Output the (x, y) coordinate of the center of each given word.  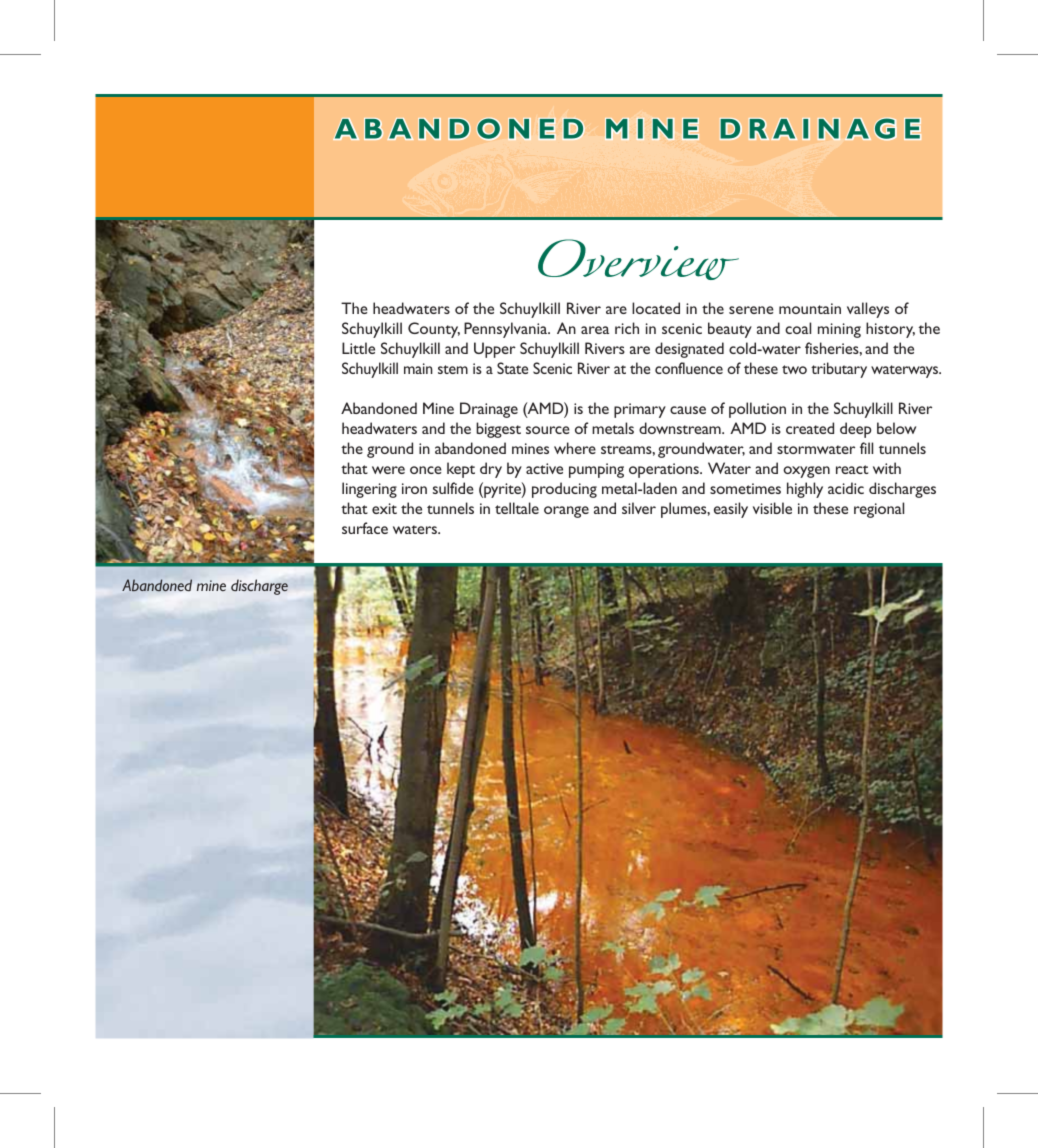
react (852, 469)
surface (365, 528)
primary (640, 410)
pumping (596, 470)
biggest (498, 430)
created (810, 428)
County (434, 330)
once (426, 470)
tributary (839, 370)
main (418, 368)
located (656, 308)
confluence (689, 368)
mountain (810, 308)
